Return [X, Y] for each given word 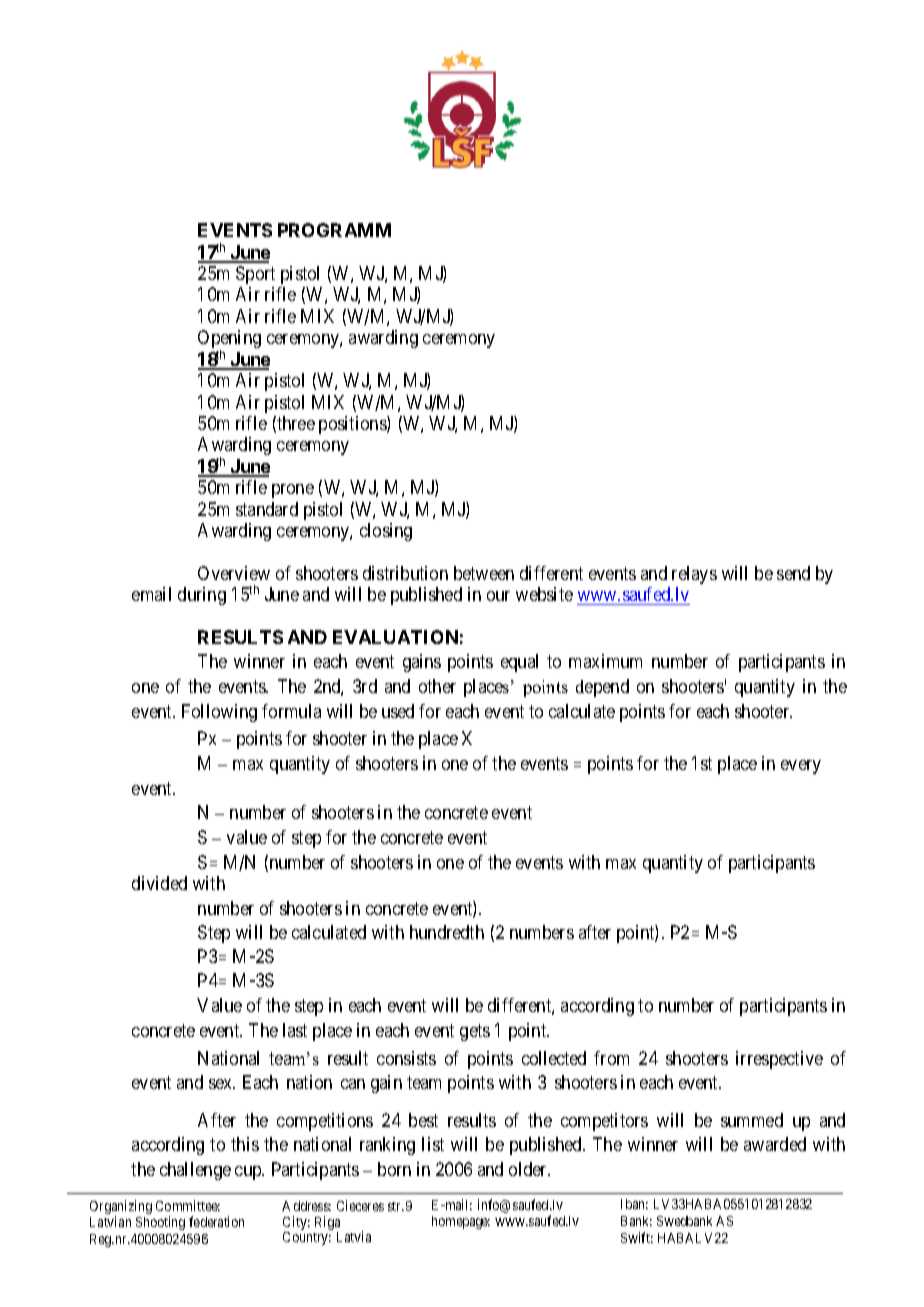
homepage [461, 1222]
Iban [634, 1204]
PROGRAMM [334, 230]
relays [694, 575]
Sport [255, 275]
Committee [188, 1205]
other [437, 686]
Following [219, 713]
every [801, 767]
